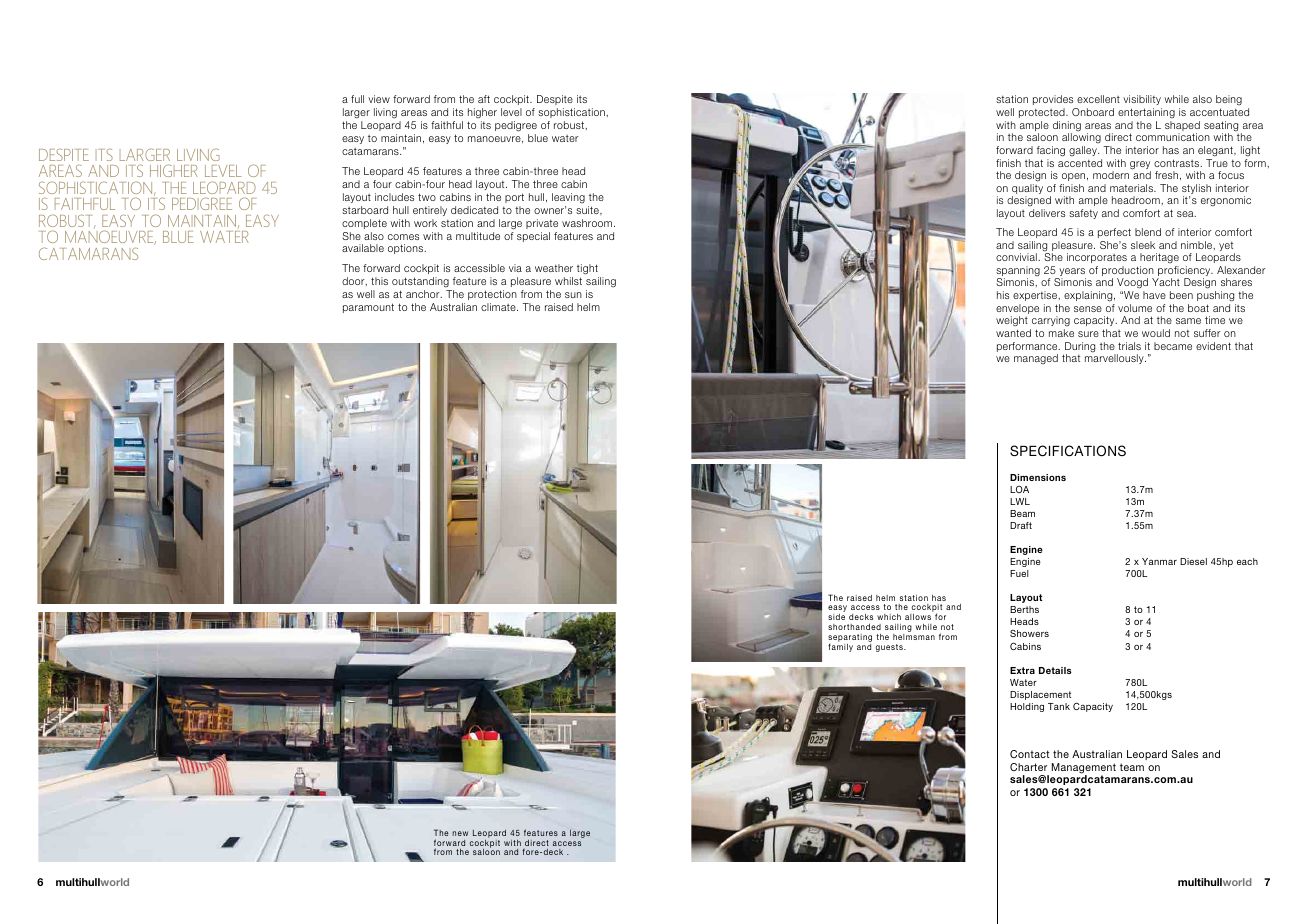 The width and height of the screenshot is (1308, 924). Describe the element at coordinates (840, 648) in the screenshot. I see `family` at that location.
